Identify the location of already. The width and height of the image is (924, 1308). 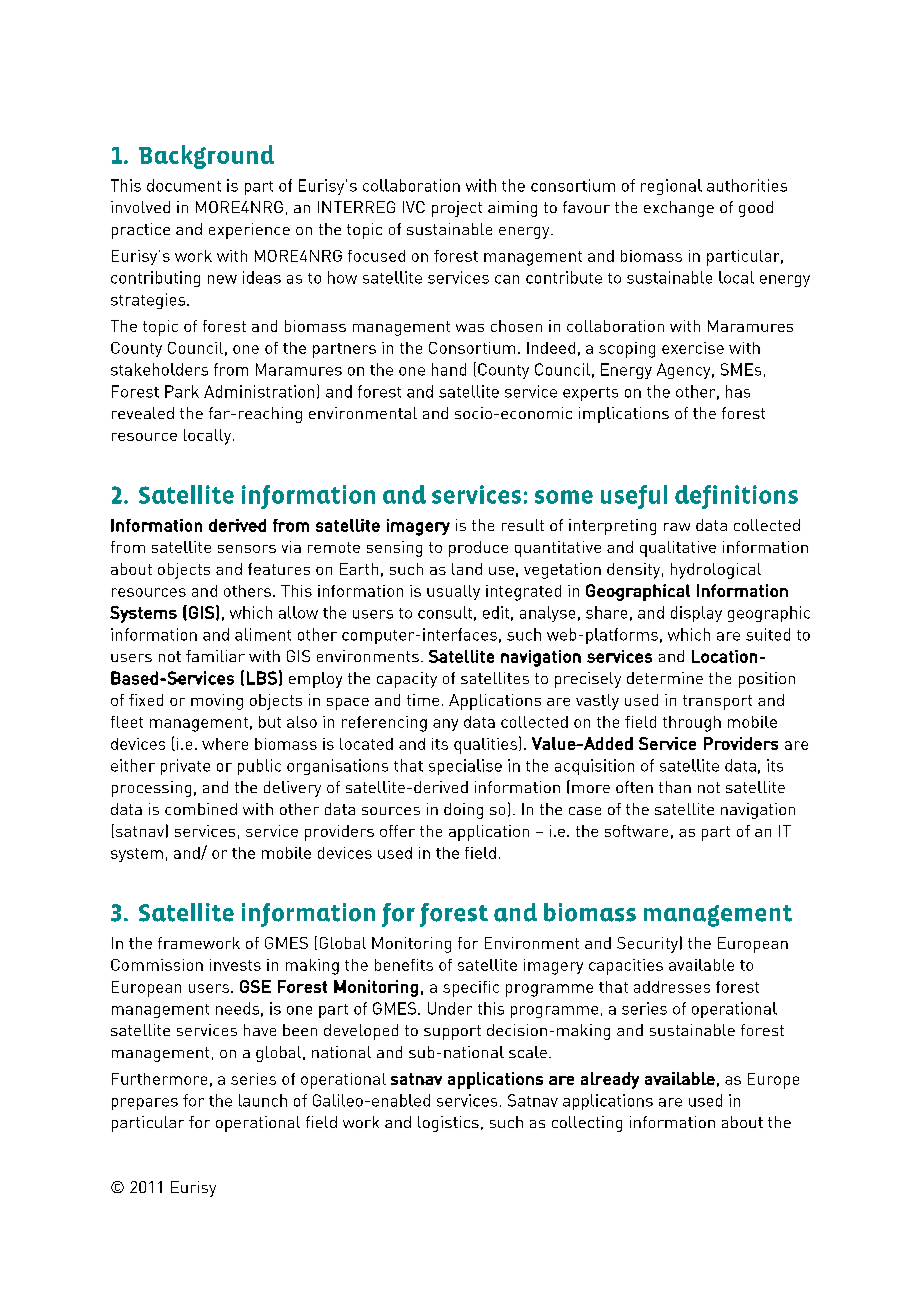
(610, 1080).
